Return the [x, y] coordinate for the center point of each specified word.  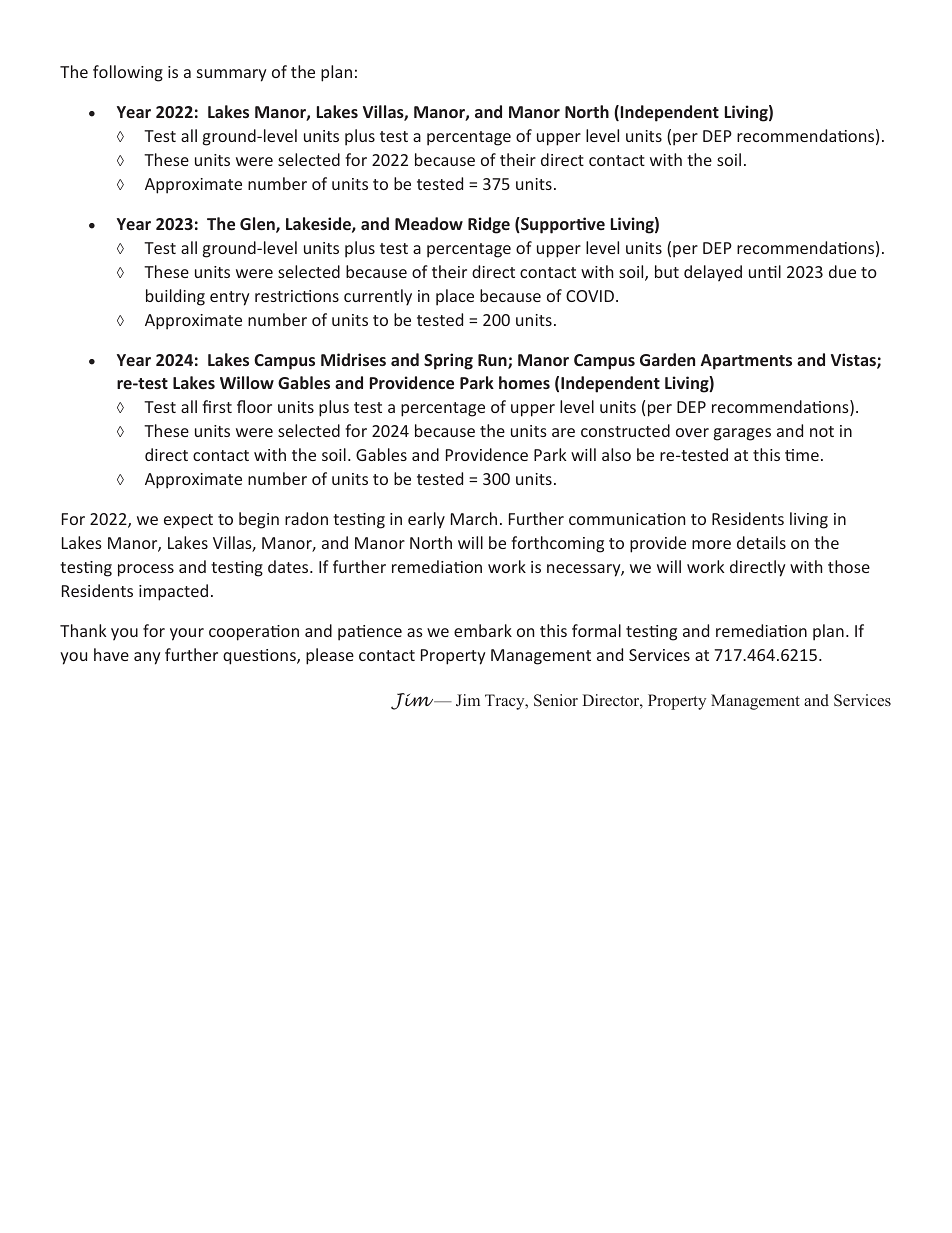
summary [232, 75]
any [147, 658]
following [128, 73]
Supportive [562, 225]
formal [596, 630]
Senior [556, 700]
